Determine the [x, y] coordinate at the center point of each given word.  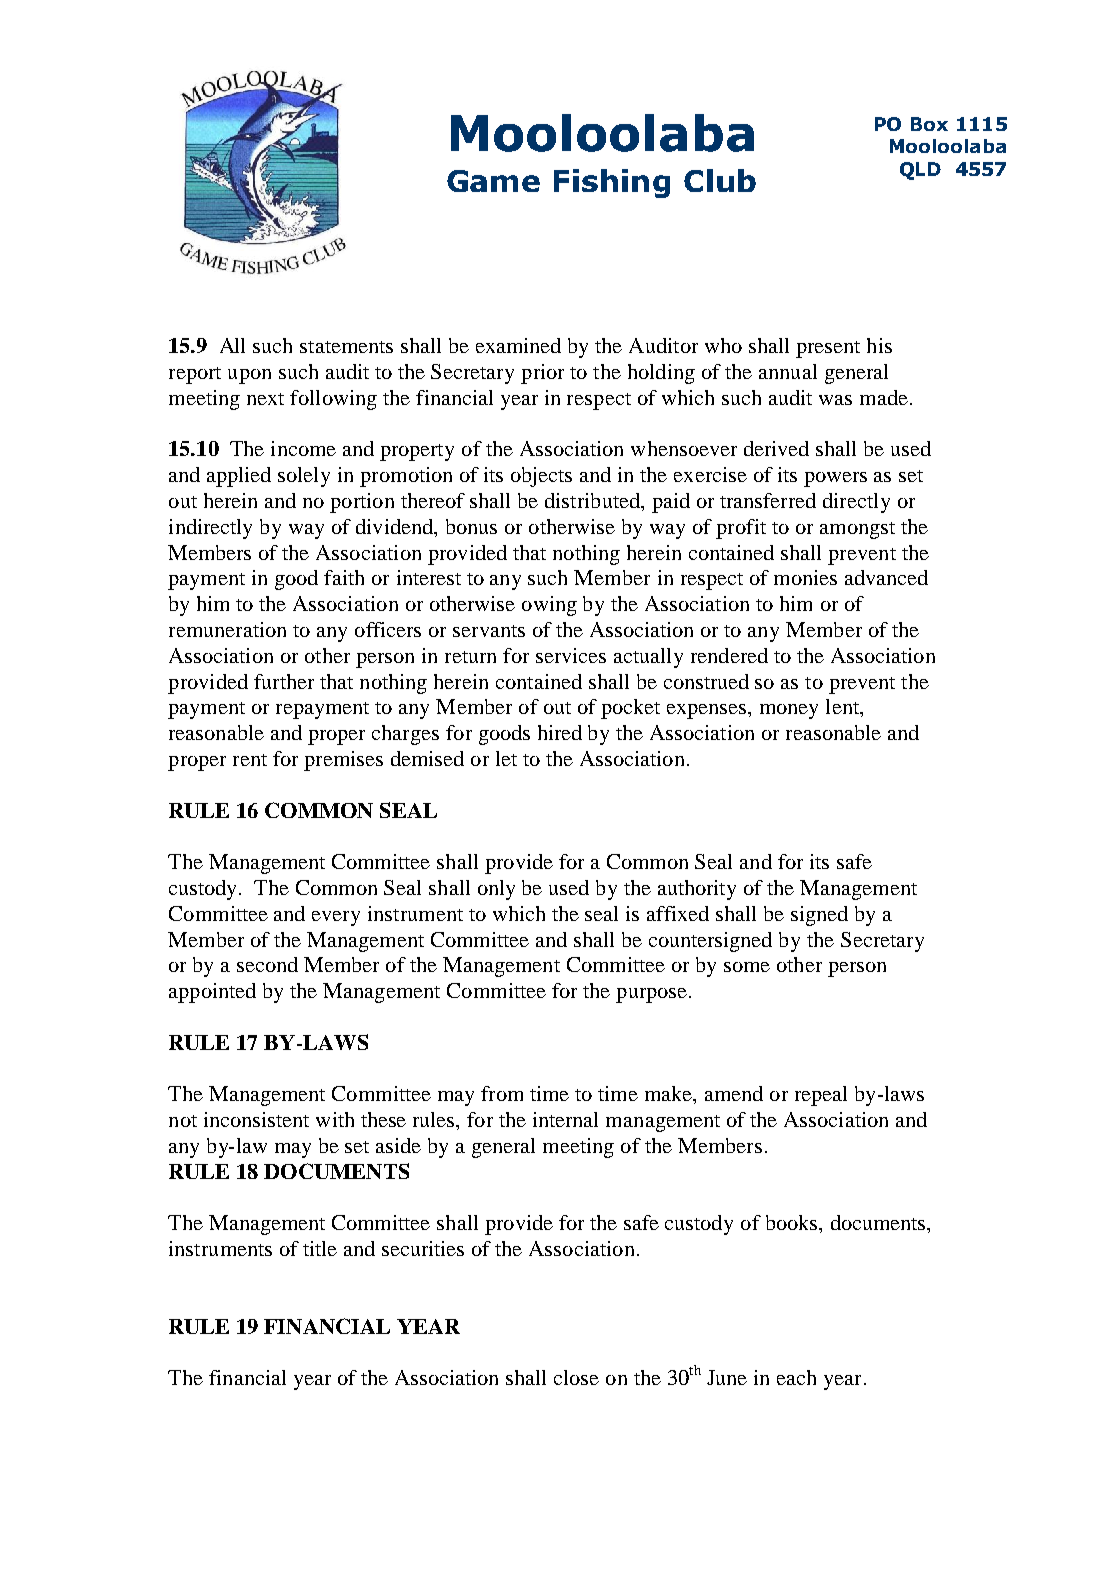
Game [493, 181]
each [796, 1377]
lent [844, 708]
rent [250, 760]
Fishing [612, 183]
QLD [920, 171]
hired [560, 732]
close [576, 1377]
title [320, 1248]
